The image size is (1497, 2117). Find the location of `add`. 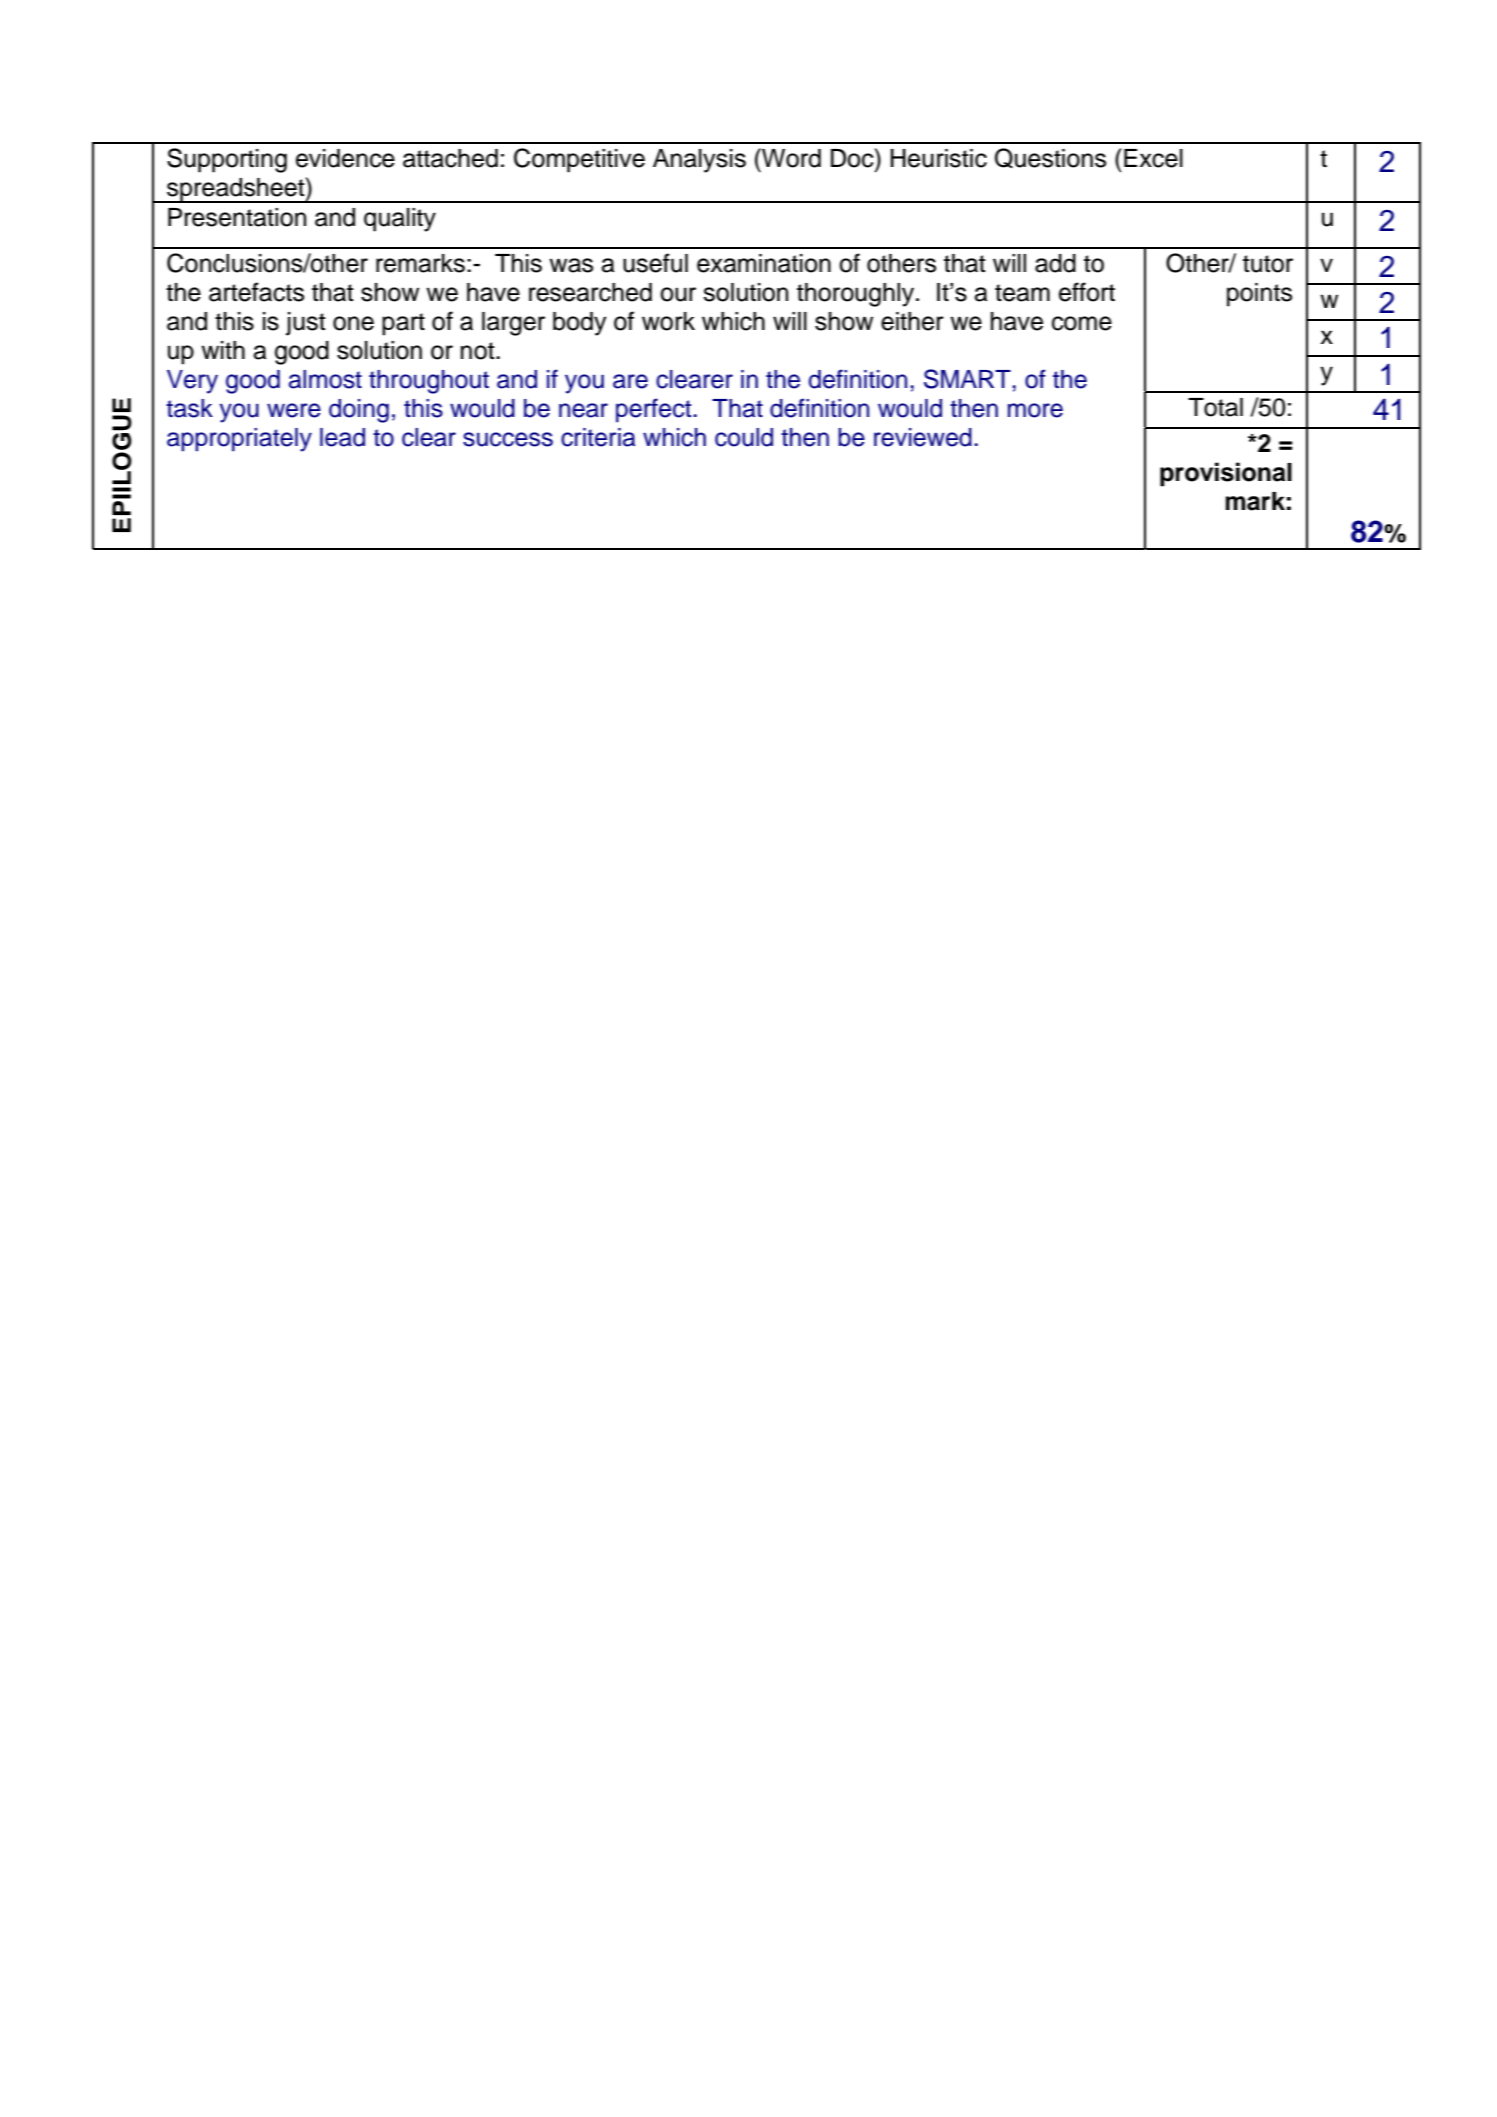

add is located at coordinates (1055, 263).
